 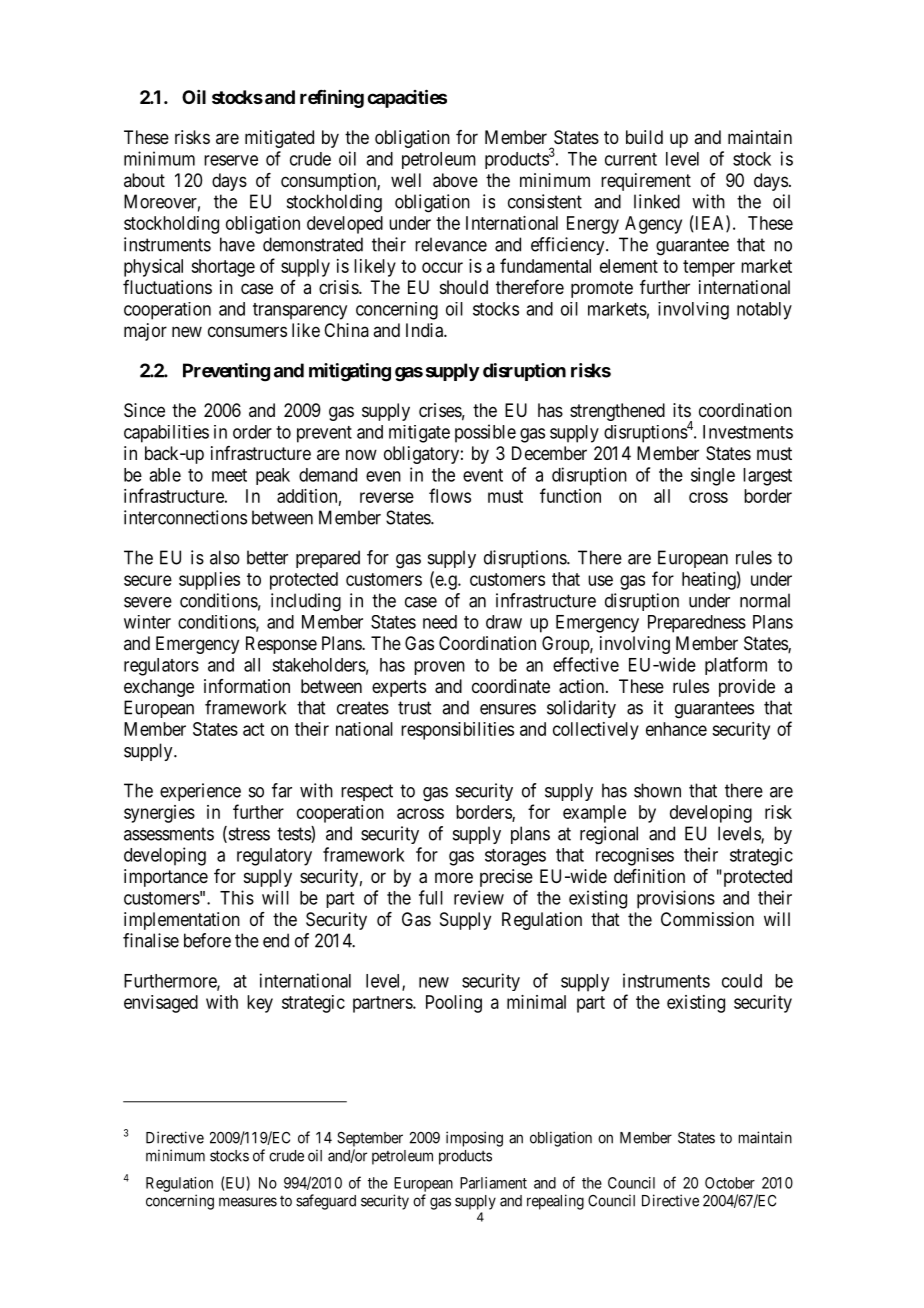 I want to click on imposing, so click(x=474, y=1139).
